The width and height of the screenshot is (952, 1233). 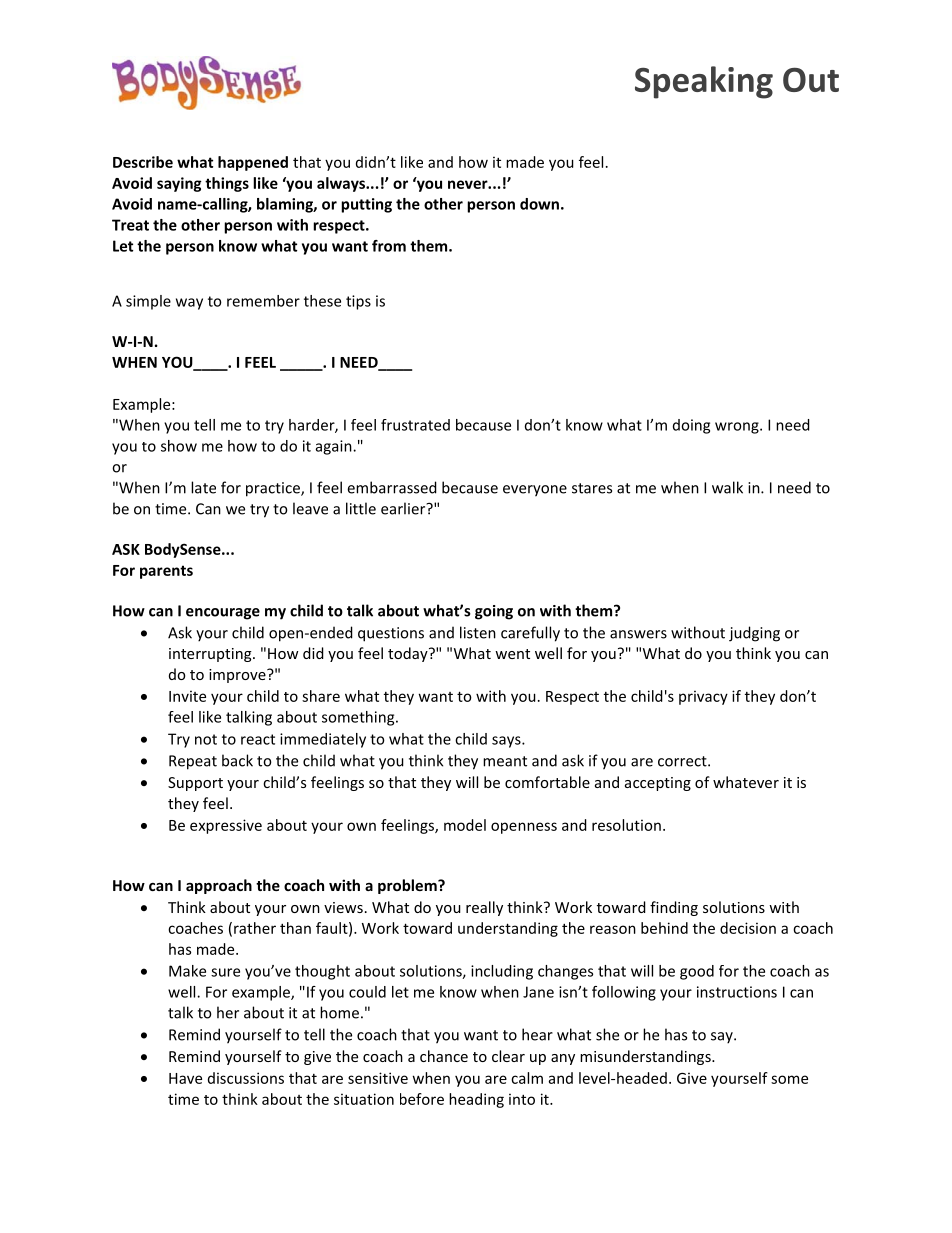 I want to click on show, so click(x=179, y=446).
